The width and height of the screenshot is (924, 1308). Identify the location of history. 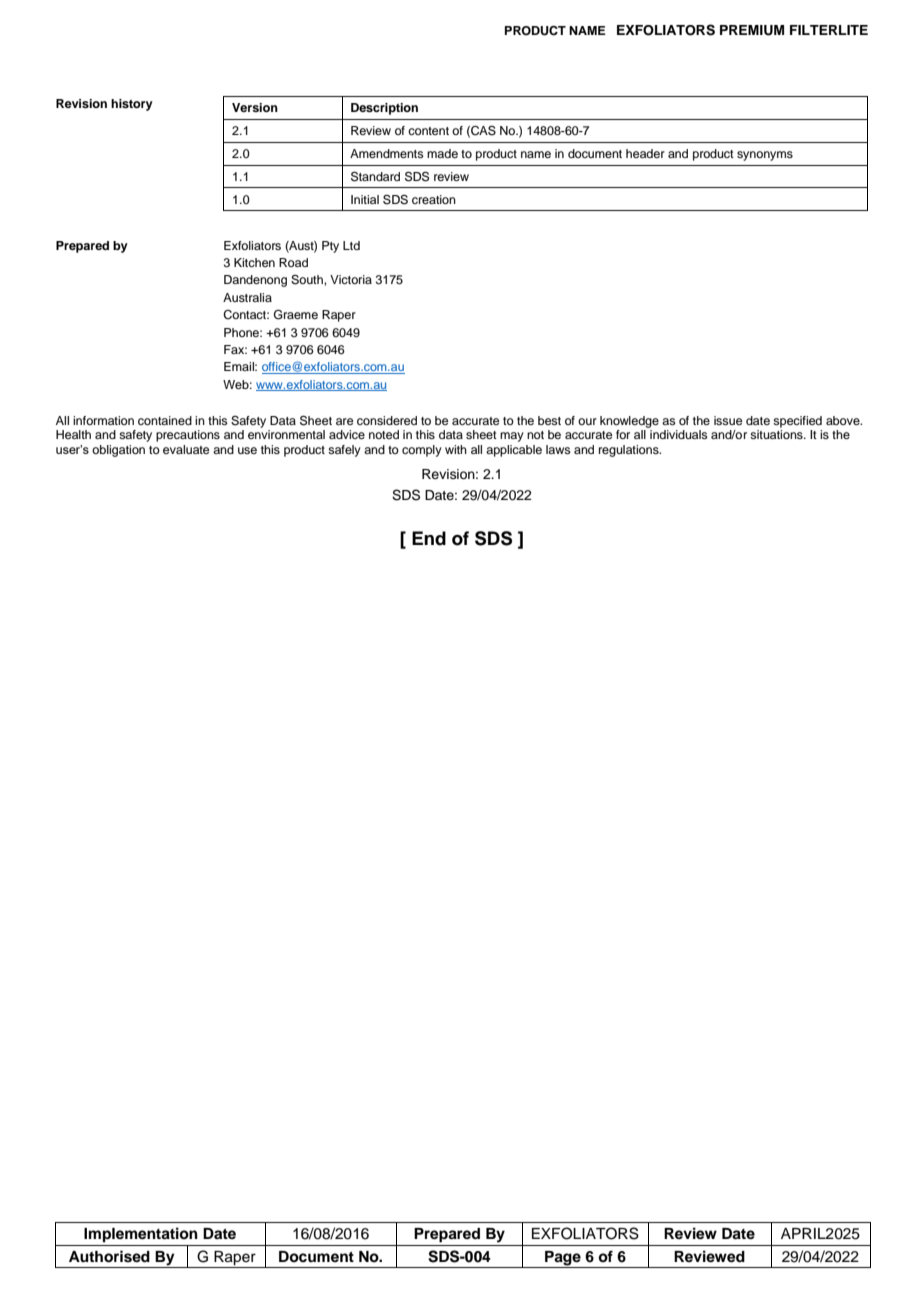
(132, 105).
